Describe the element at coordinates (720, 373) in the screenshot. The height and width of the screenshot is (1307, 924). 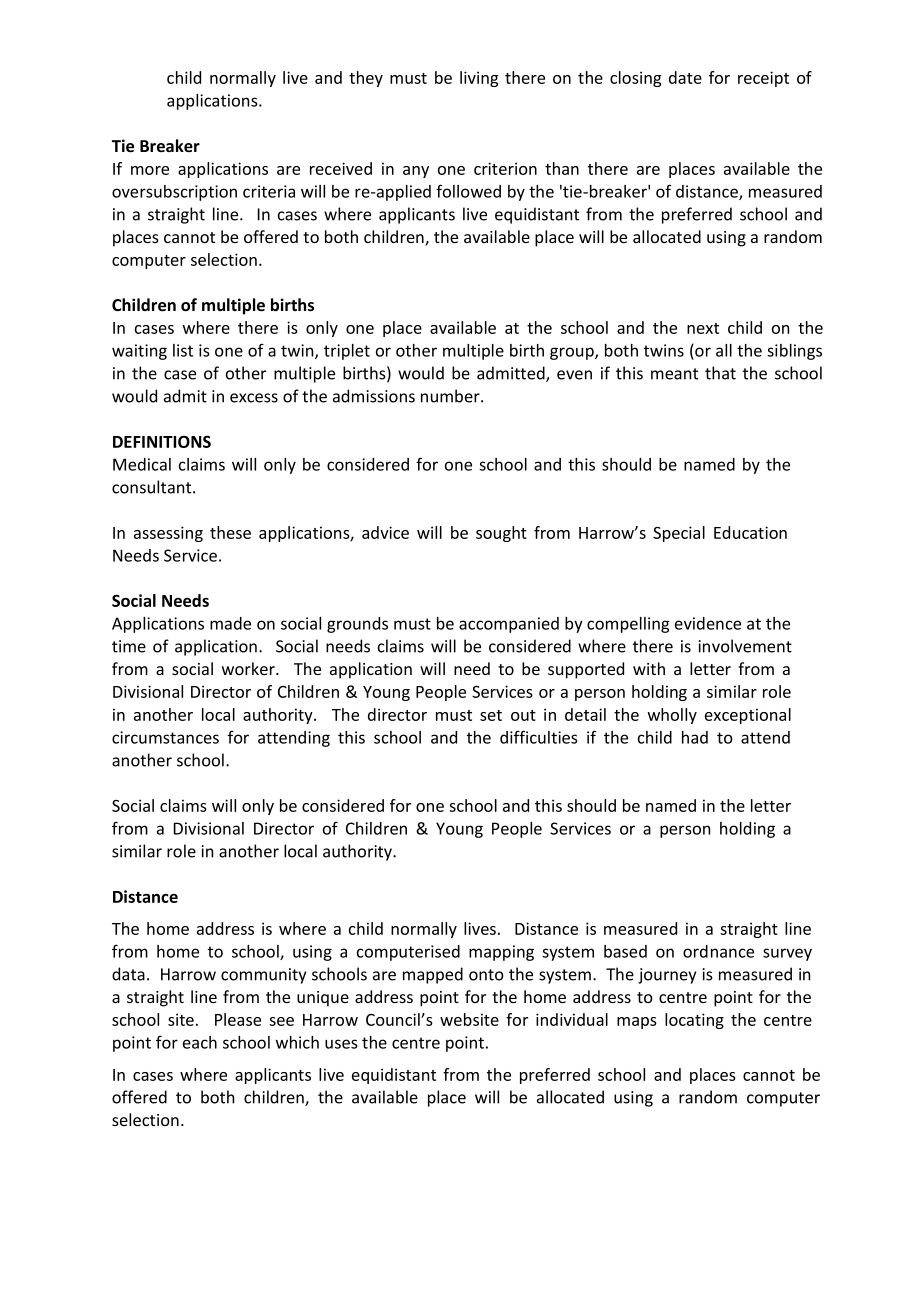
I see `that` at that location.
